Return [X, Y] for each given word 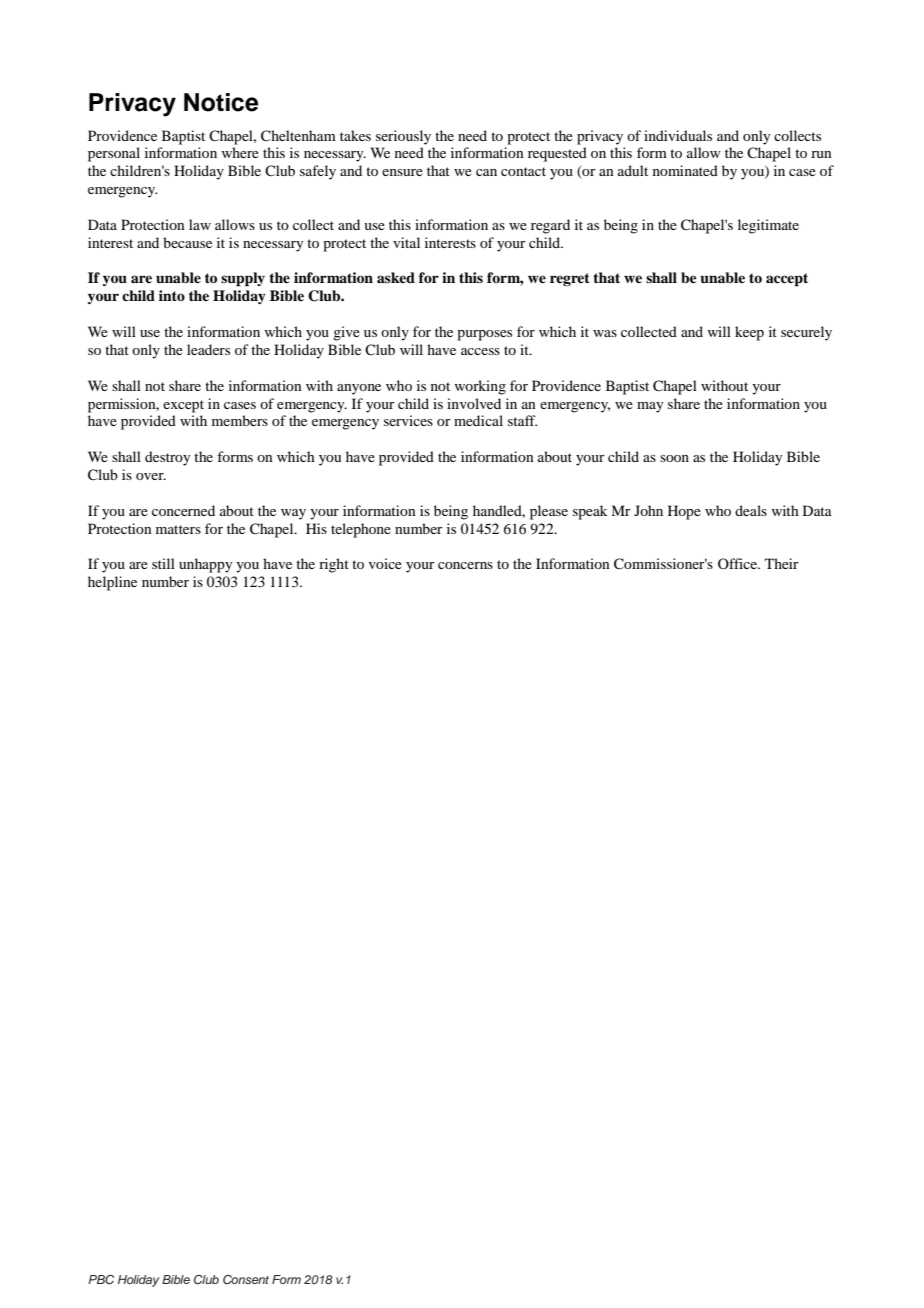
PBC [101, 1279]
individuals [678, 135]
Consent [246, 1279]
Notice [221, 102]
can [486, 172]
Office [738, 563]
